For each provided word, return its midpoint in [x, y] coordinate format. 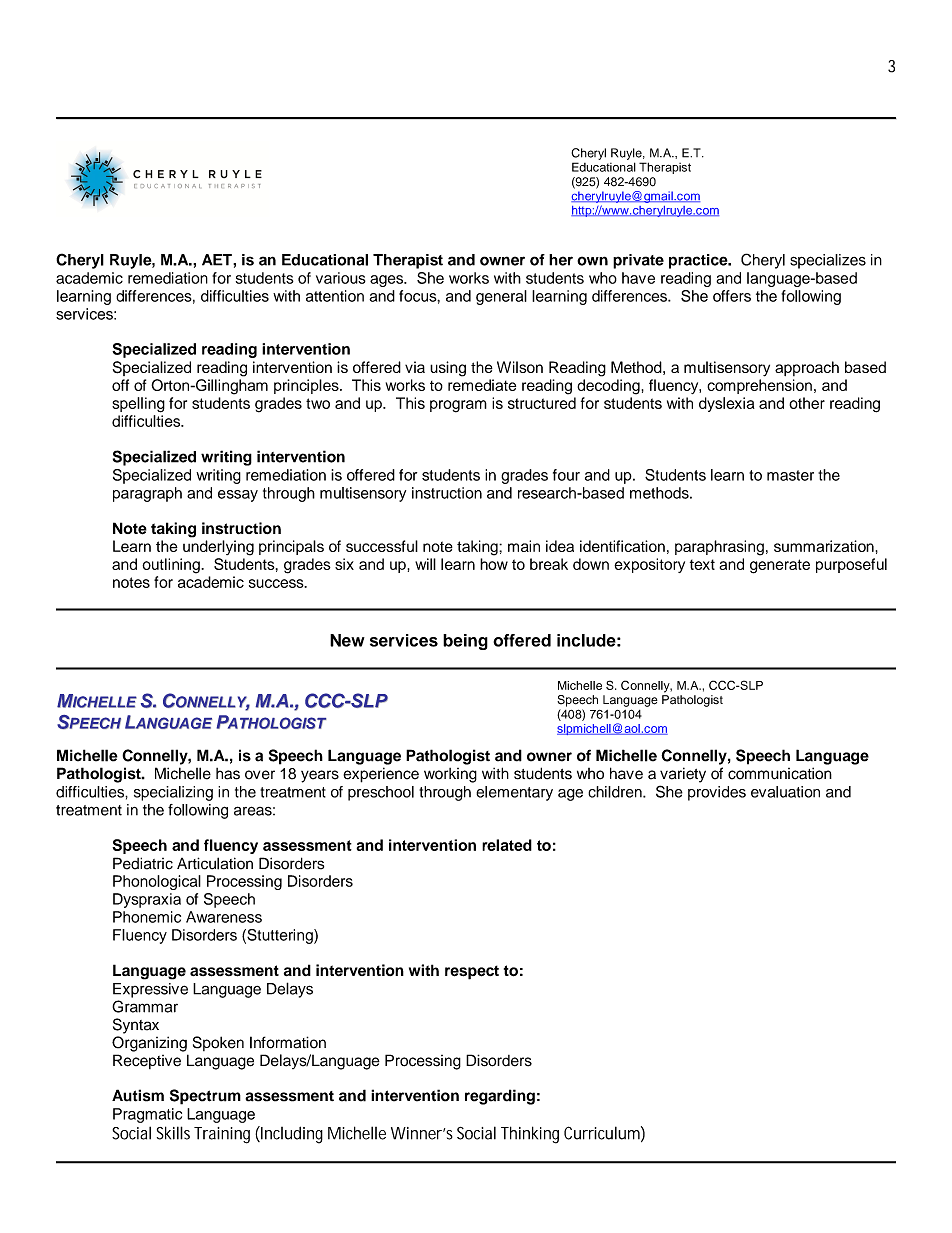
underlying [218, 548]
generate [780, 566]
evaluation [785, 792]
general [501, 297]
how [494, 564]
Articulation [215, 863]
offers [732, 296]
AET [218, 260]
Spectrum [205, 1097]
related [507, 845]
